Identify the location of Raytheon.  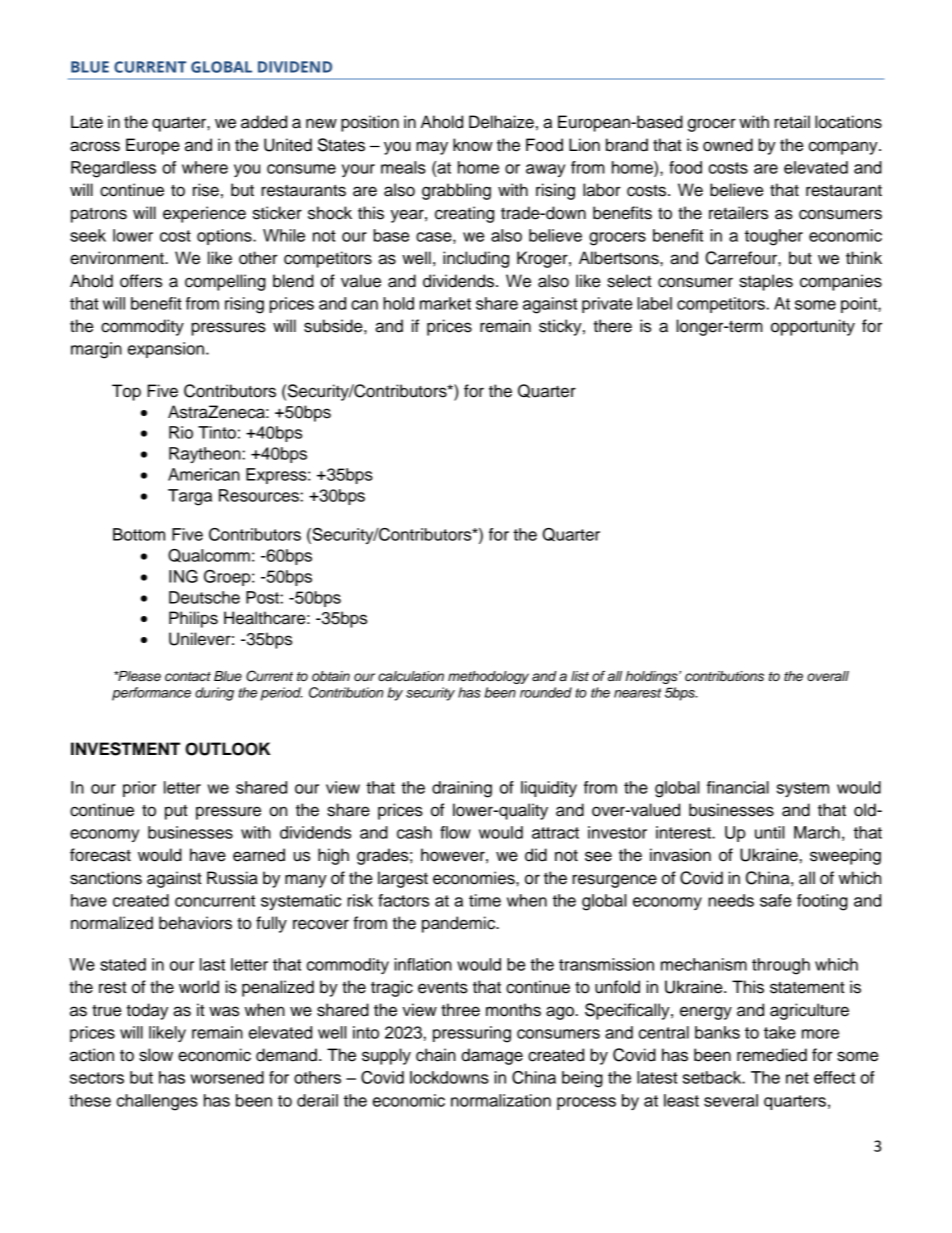
(206, 455).
